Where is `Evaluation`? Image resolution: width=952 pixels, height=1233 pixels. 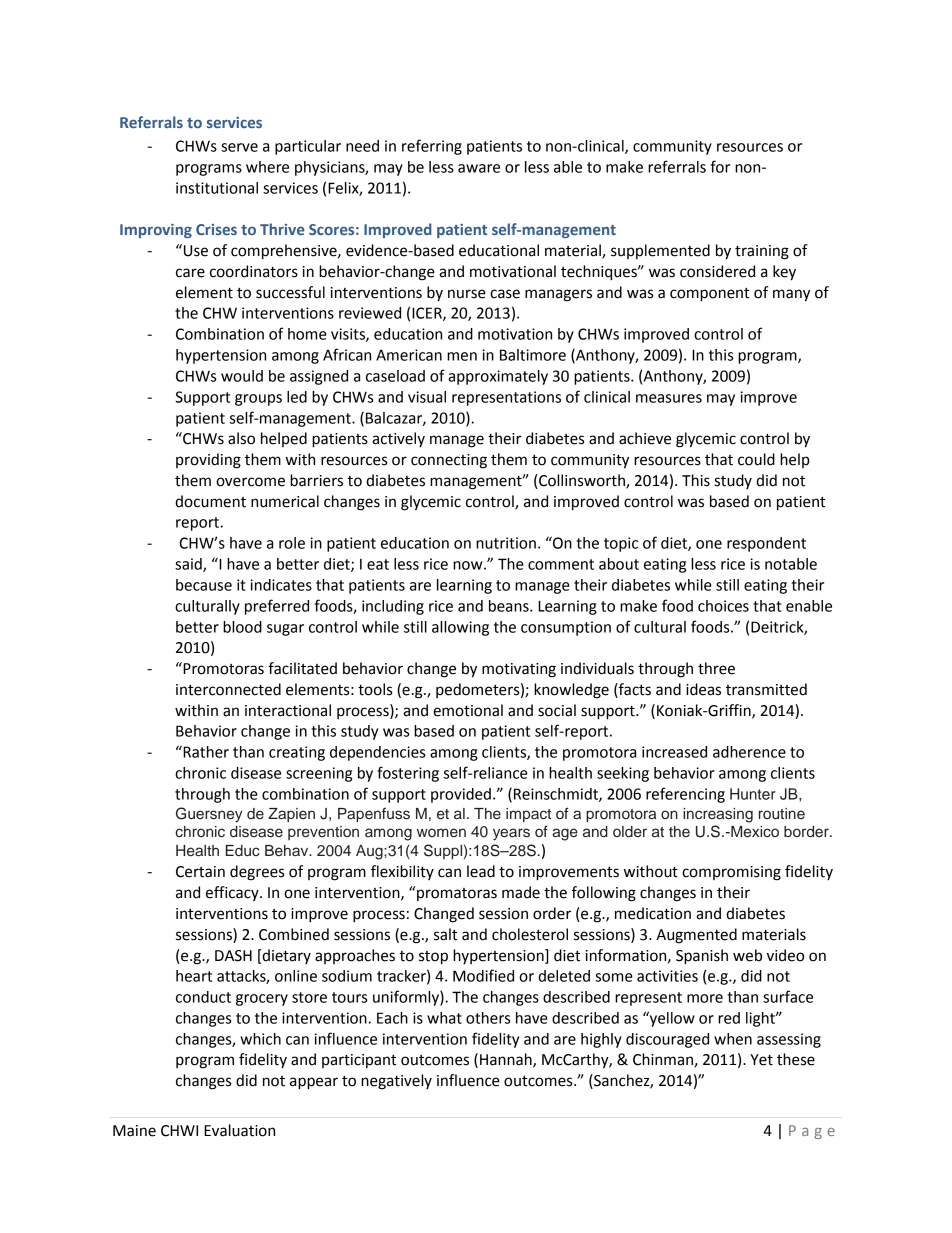
Evaluation is located at coordinates (239, 1130).
